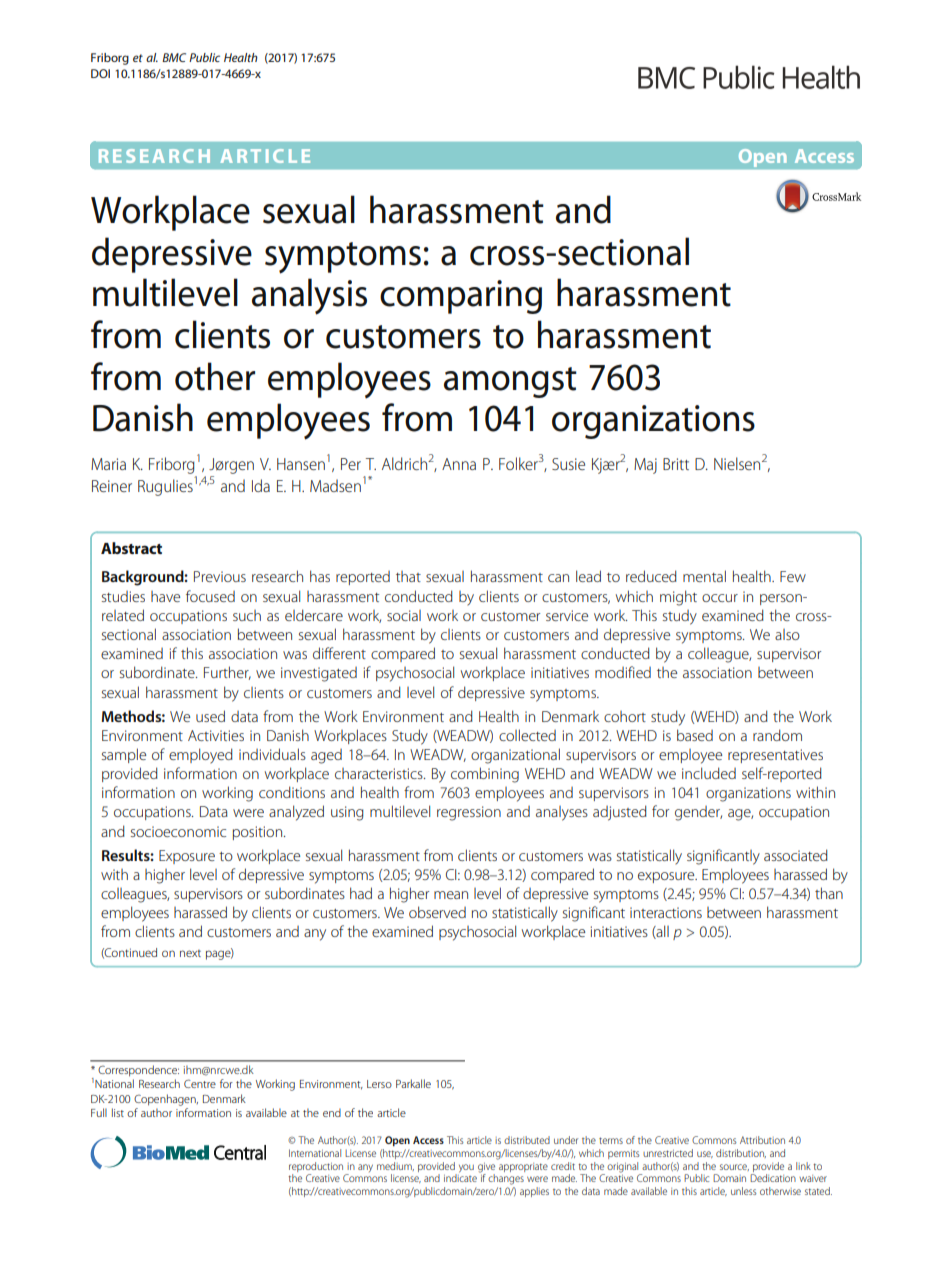  What do you see at coordinates (666, 912) in the page?
I see `interactions` at bounding box center [666, 912].
